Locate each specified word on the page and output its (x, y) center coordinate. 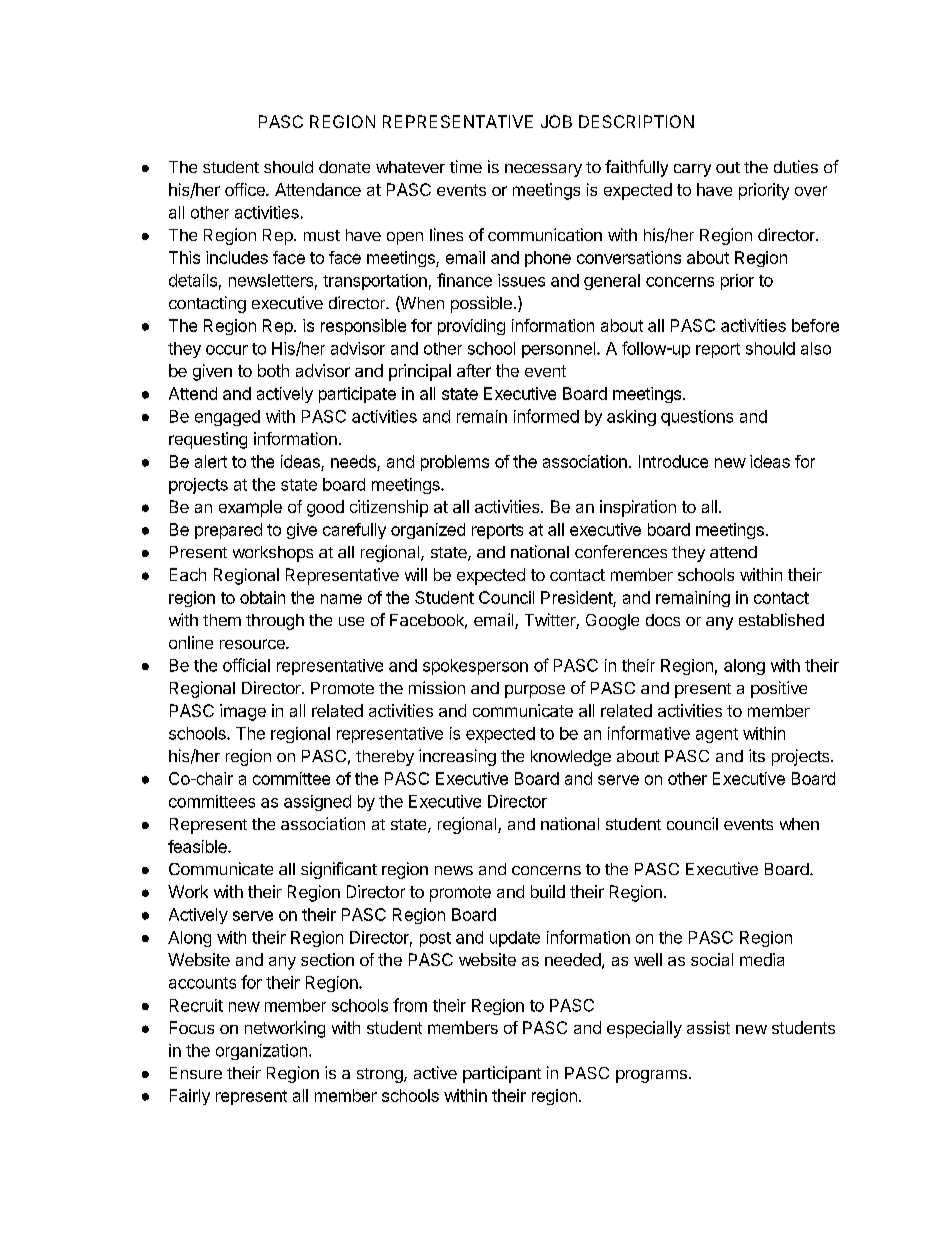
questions (697, 418)
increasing (457, 757)
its (757, 755)
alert (211, 461)
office (246, 189)
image (243, 712)
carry (692, 170)
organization (261, 1052)
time (466, 166)
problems (455, 463)
